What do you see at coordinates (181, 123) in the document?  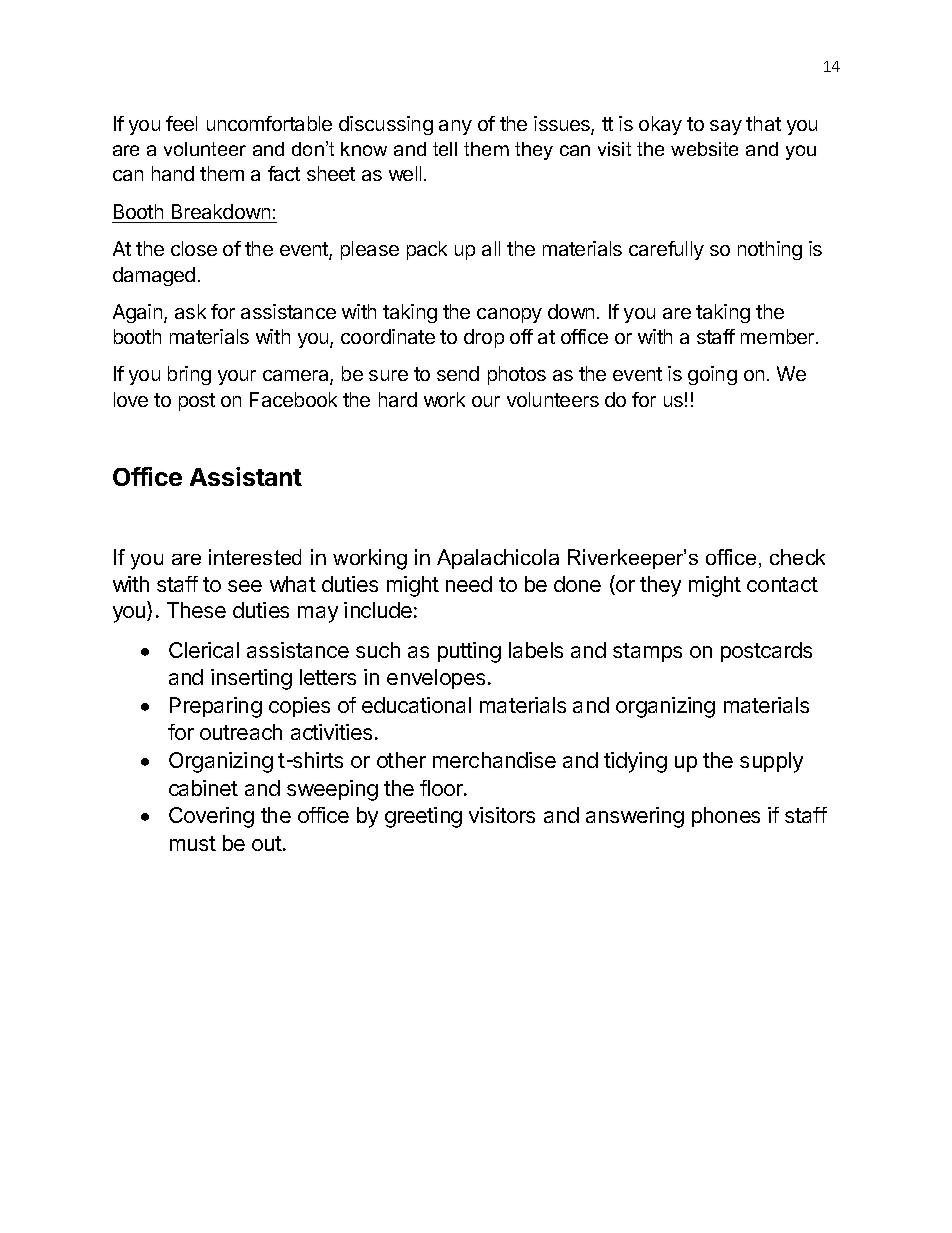 I see `feel` at bounding box center [181, 123].
